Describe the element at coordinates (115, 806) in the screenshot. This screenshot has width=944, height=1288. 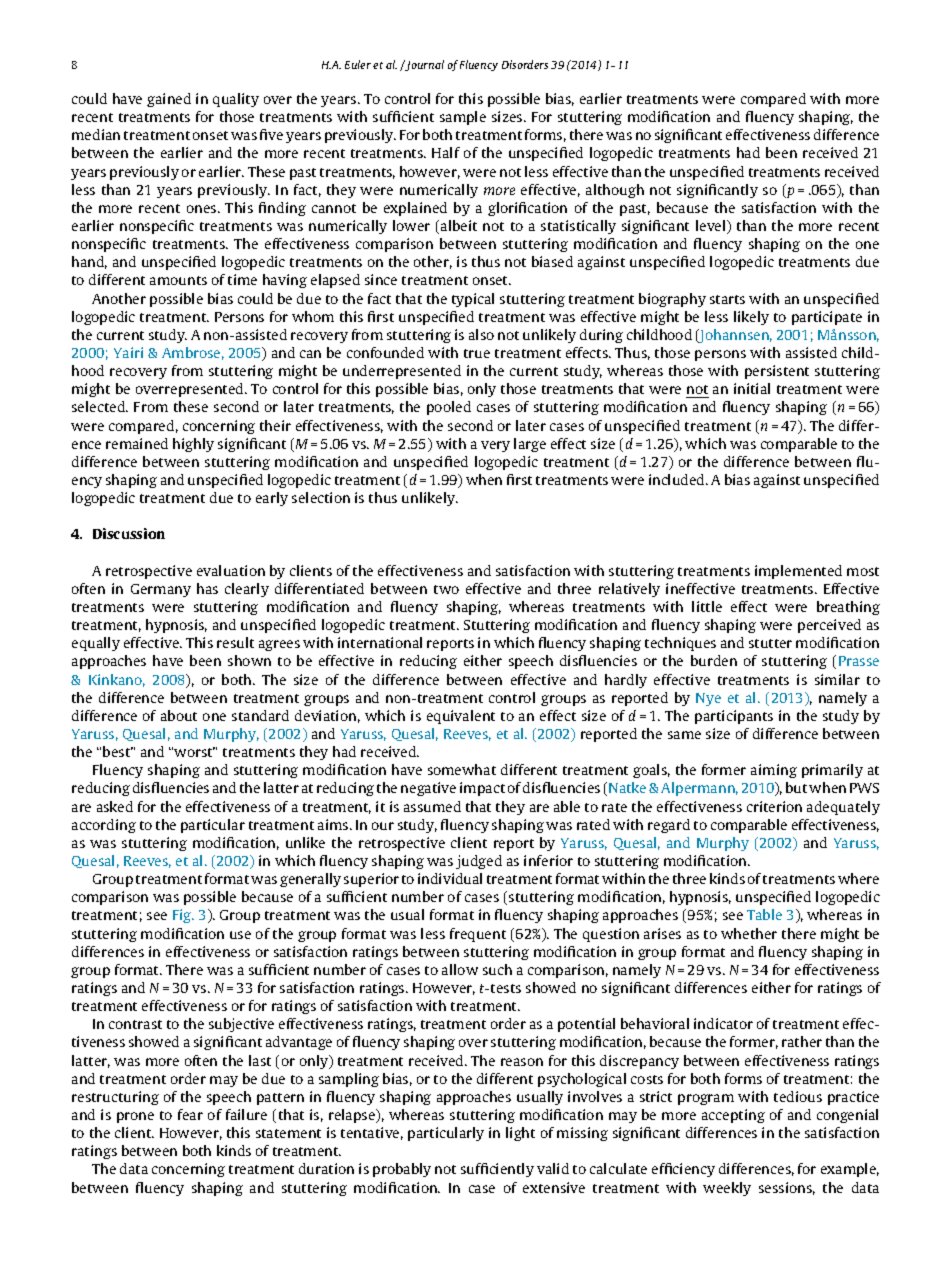
I see `asked` at that location.
